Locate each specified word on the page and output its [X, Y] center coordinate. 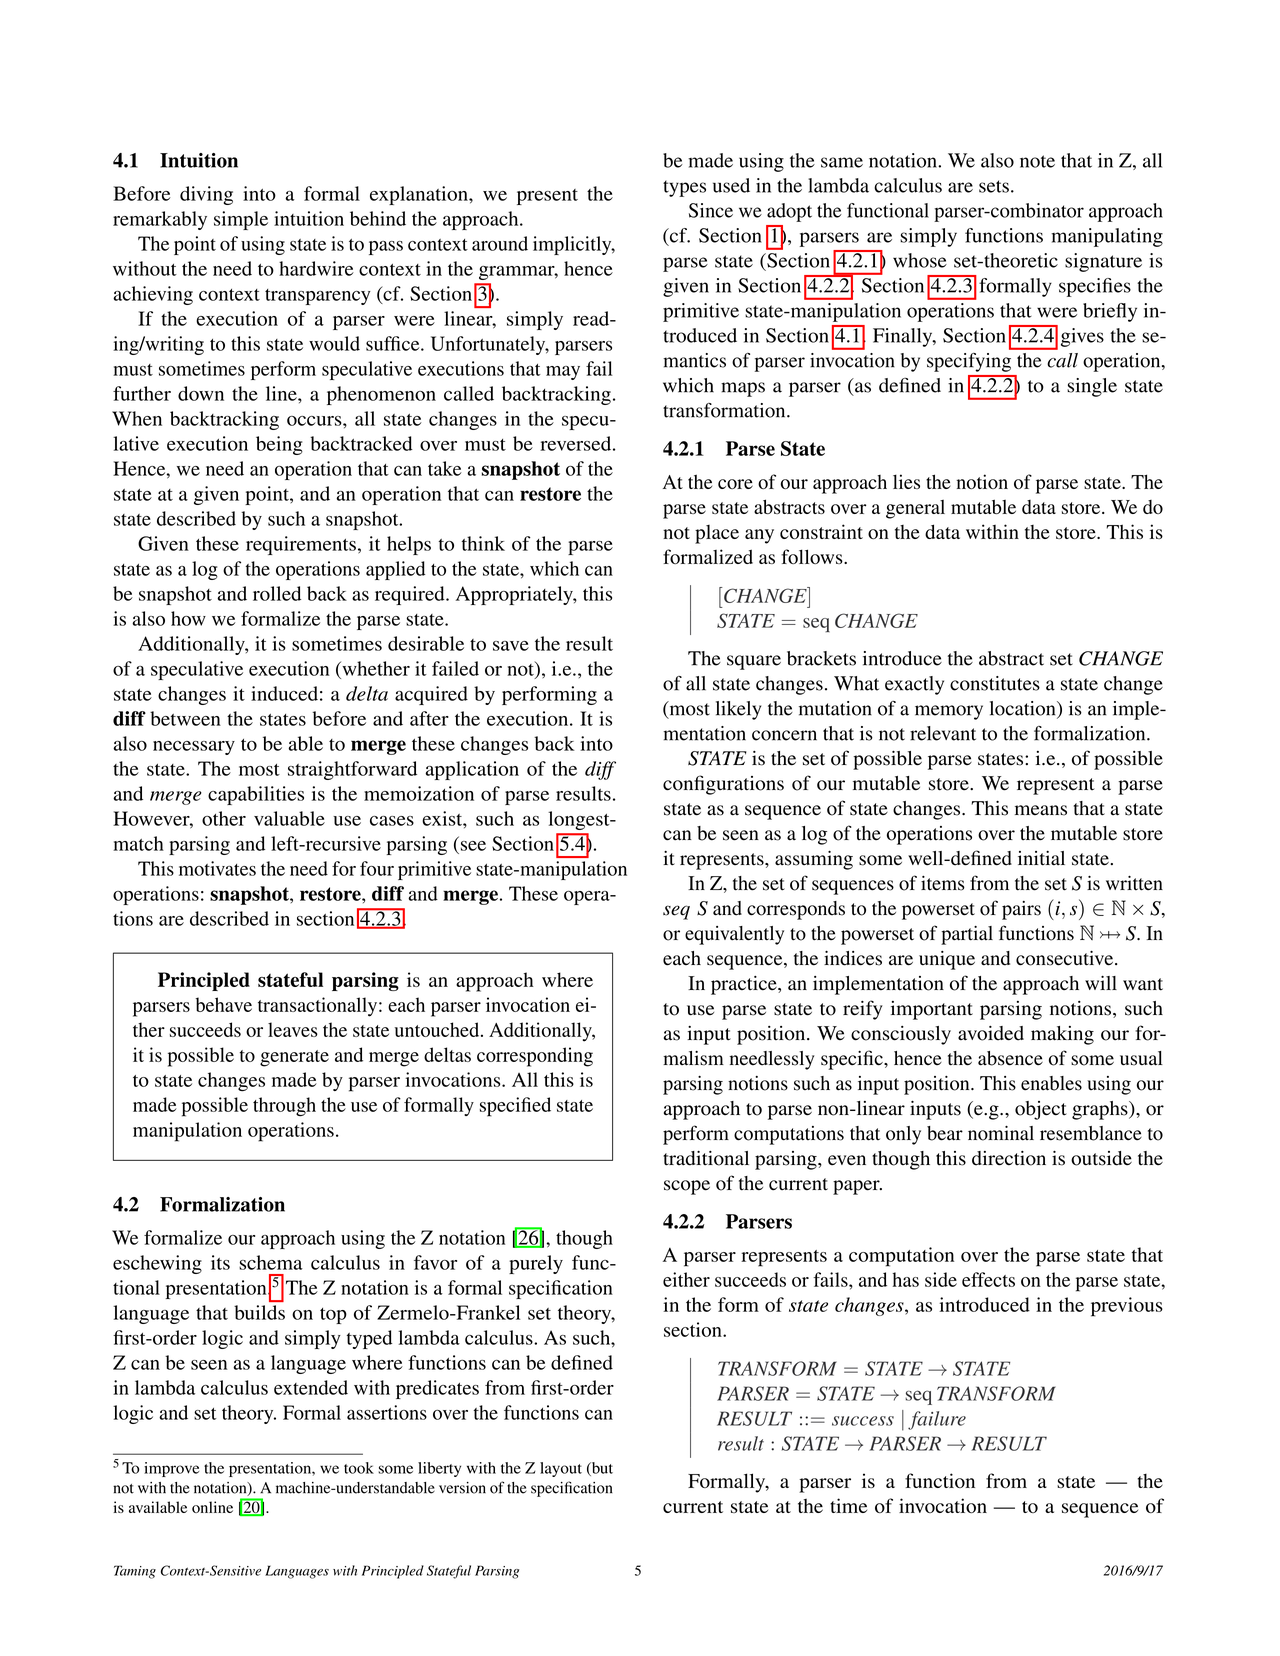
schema [271, 1262]
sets [994, 186]
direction [1009, 1158]
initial [1041, 858]
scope [687, 1187]
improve [171, 1469]
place [717, 534]
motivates [217, 868]
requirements [301, 545]
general [915, 509]
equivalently [734, 935]
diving [206, 195]
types [684, 188]
